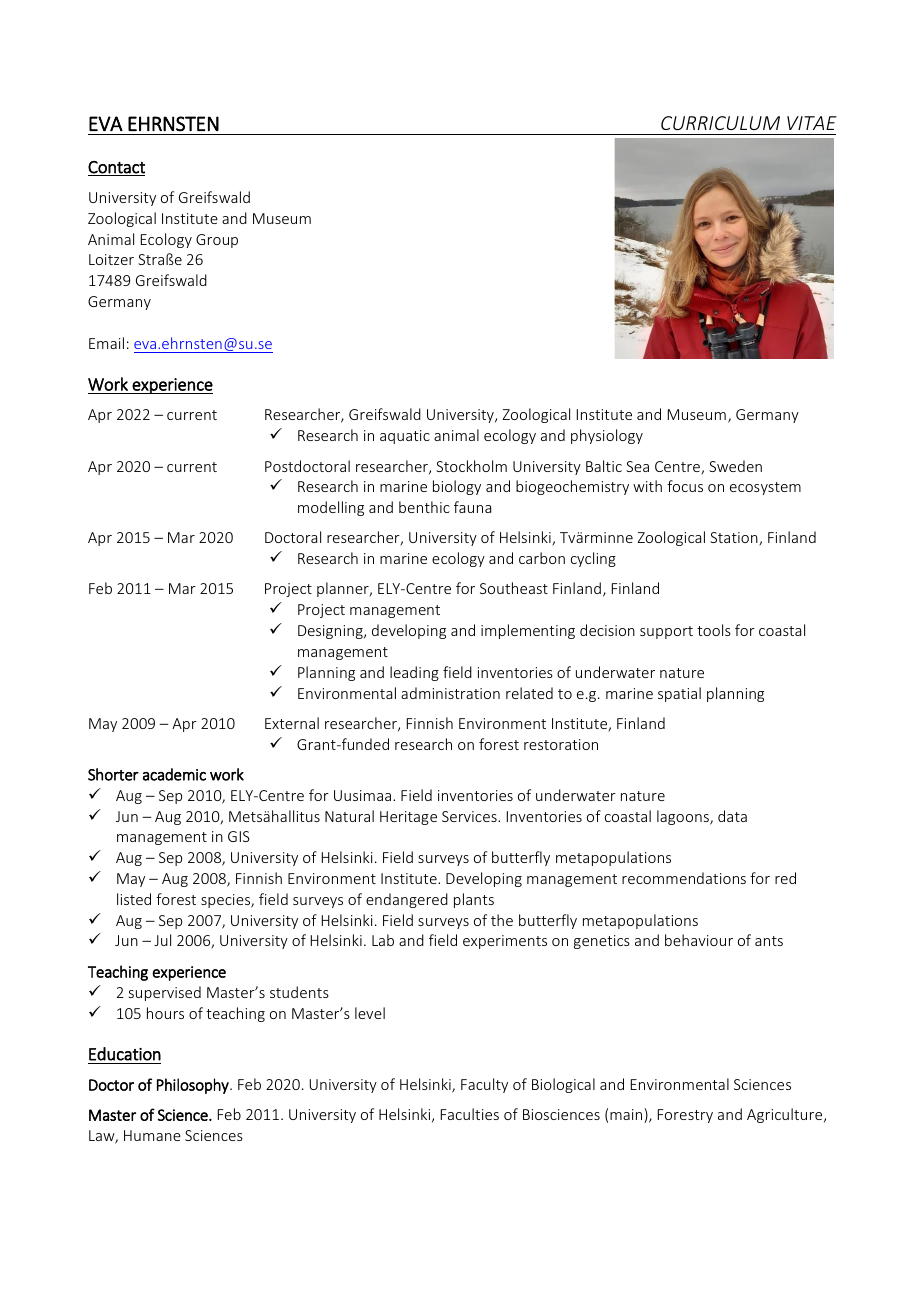  What do you see at coordinates (292, 723) in the document?
I see `External` at bounding box center [292, 723].
